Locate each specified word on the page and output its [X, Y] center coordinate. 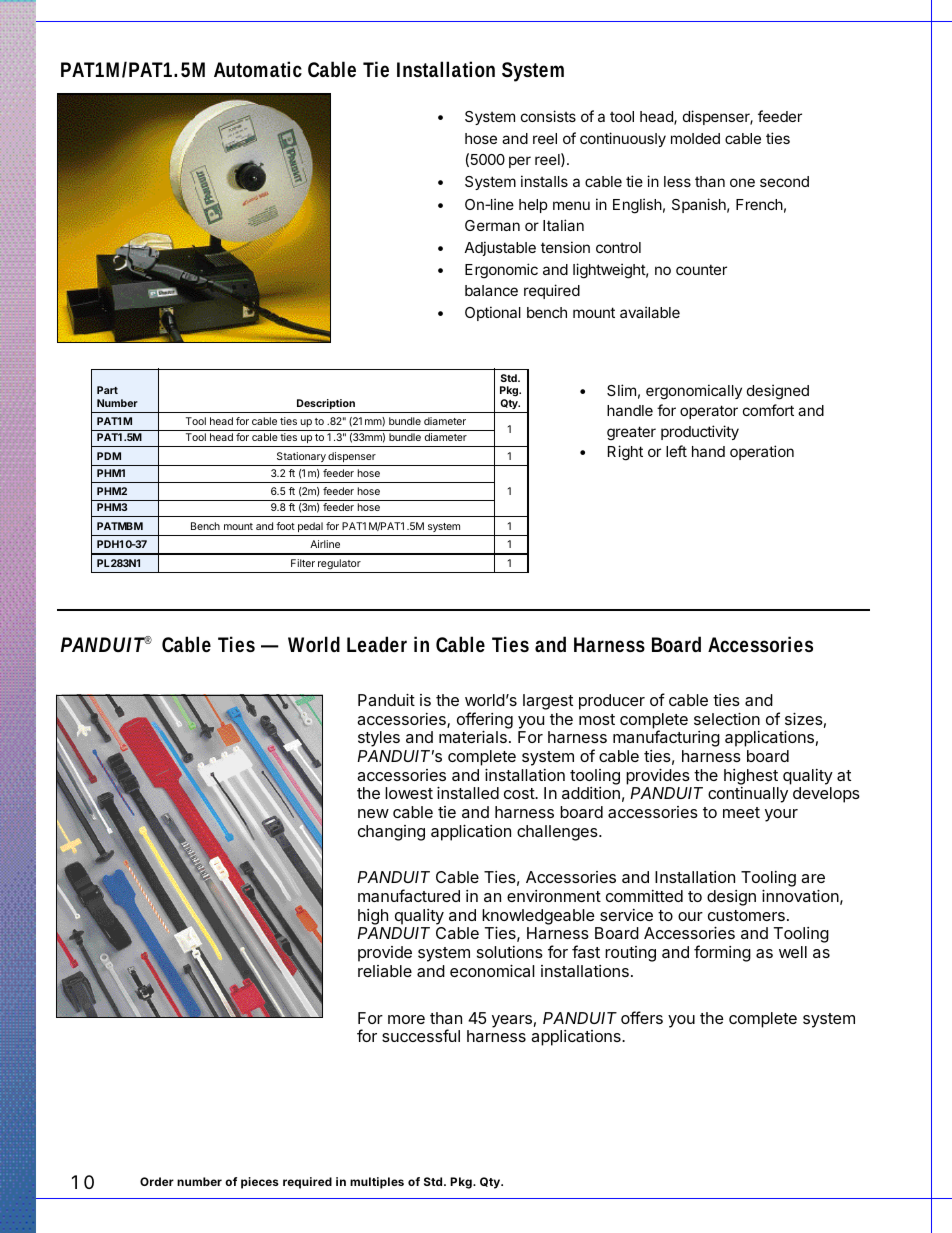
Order [157, 1181]
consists [548, 116]
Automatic [258, 69]
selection [727, 718]
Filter [303, 563]
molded [695, 138]
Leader [377, 644]
